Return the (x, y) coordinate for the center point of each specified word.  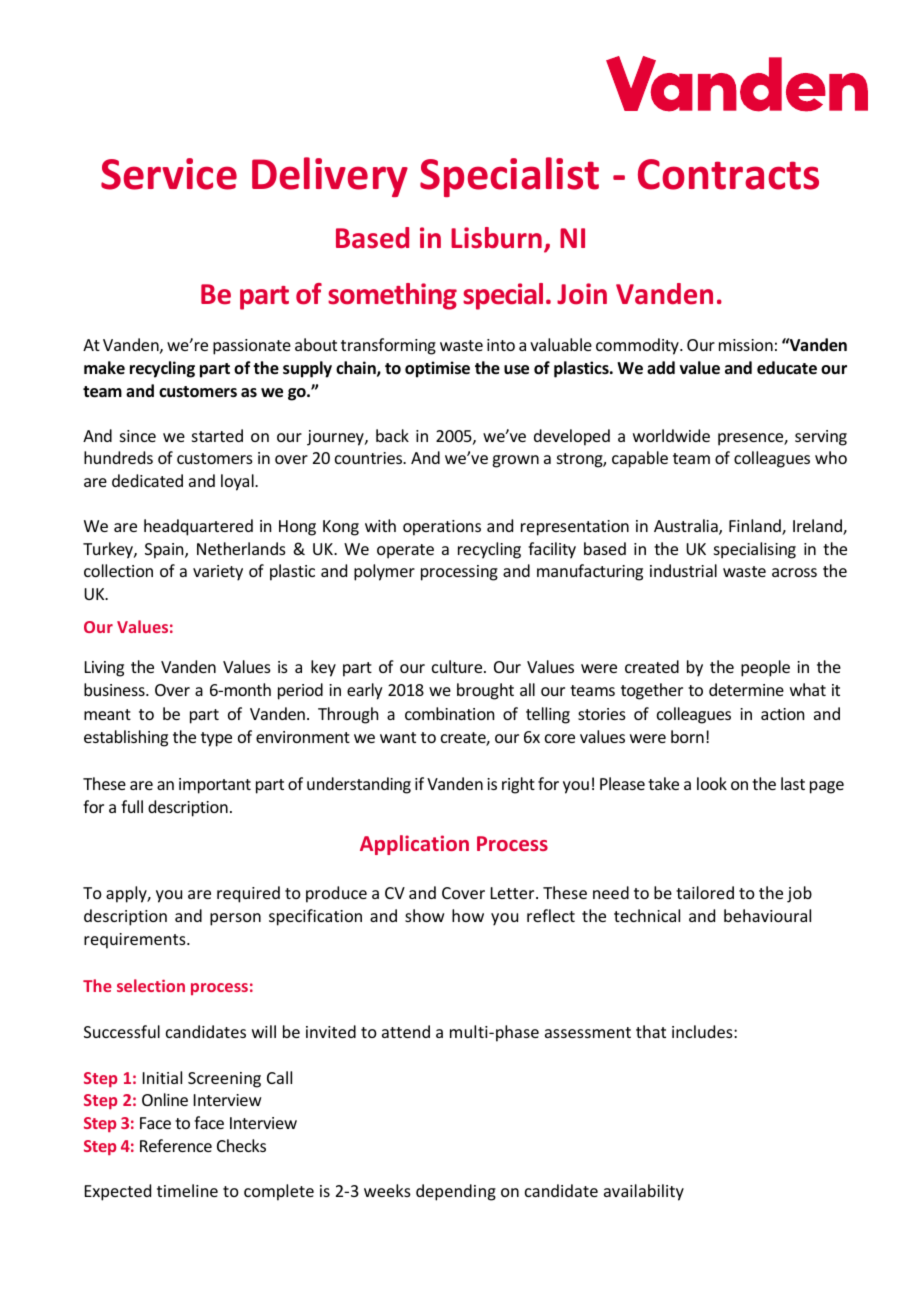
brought (485, 691)
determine (746, 689)
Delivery (330, 177)
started (217, 435)
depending (456, 1192)
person (235, 919)
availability (644, 1192)
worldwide (671, 435)
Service (169, 174)
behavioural (767, 915)
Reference (176, 1145)
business (115, 689)
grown (515, 461)
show (424, 915)
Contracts (728, 174)
